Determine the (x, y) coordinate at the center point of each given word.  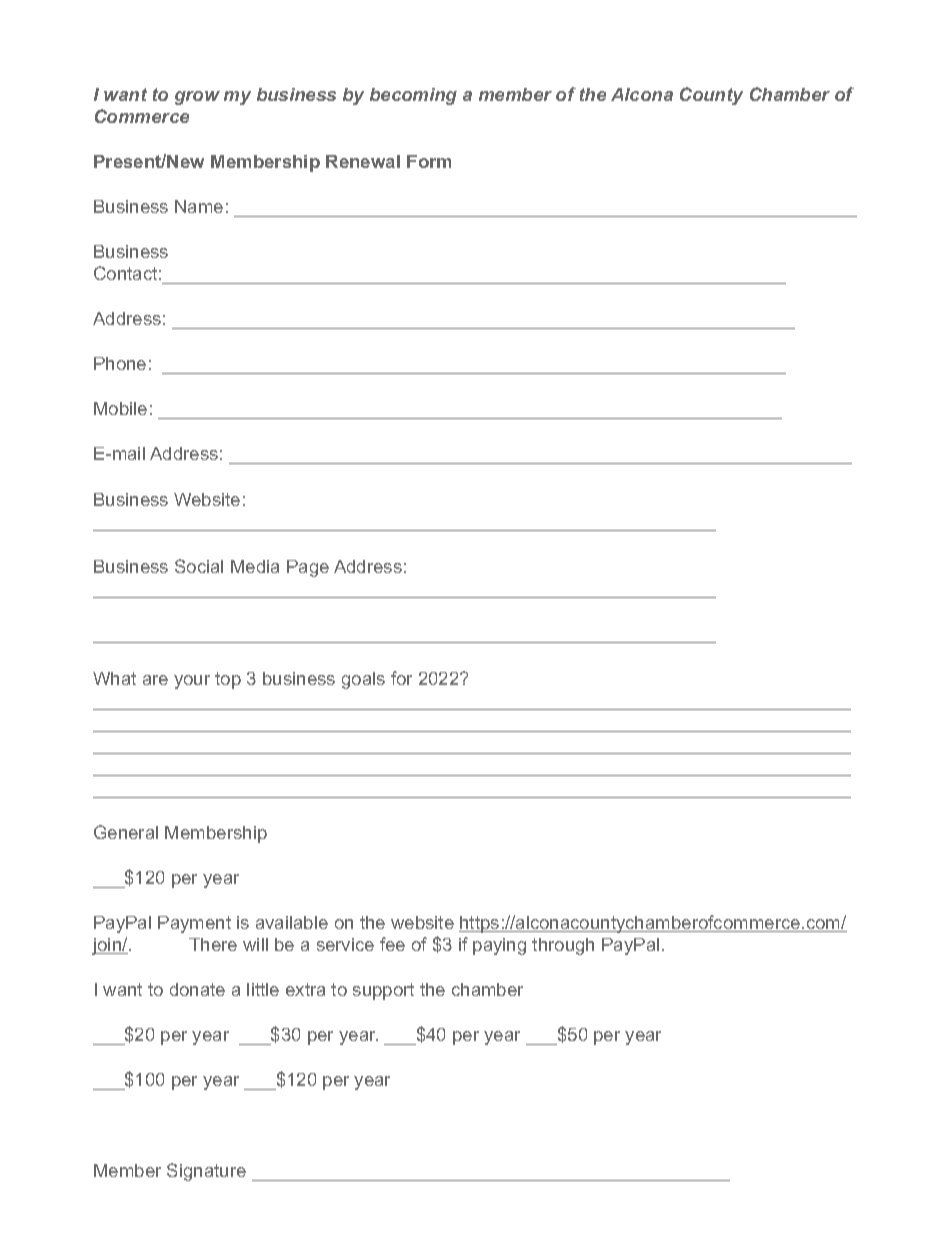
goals (363, 680)
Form (429, 161)
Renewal (363, 161)
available (292, 922)
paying (499, 946)
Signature (206, 1172)
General (126, 832)
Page (308, 568)
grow (197, 98)
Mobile (120, 408)
